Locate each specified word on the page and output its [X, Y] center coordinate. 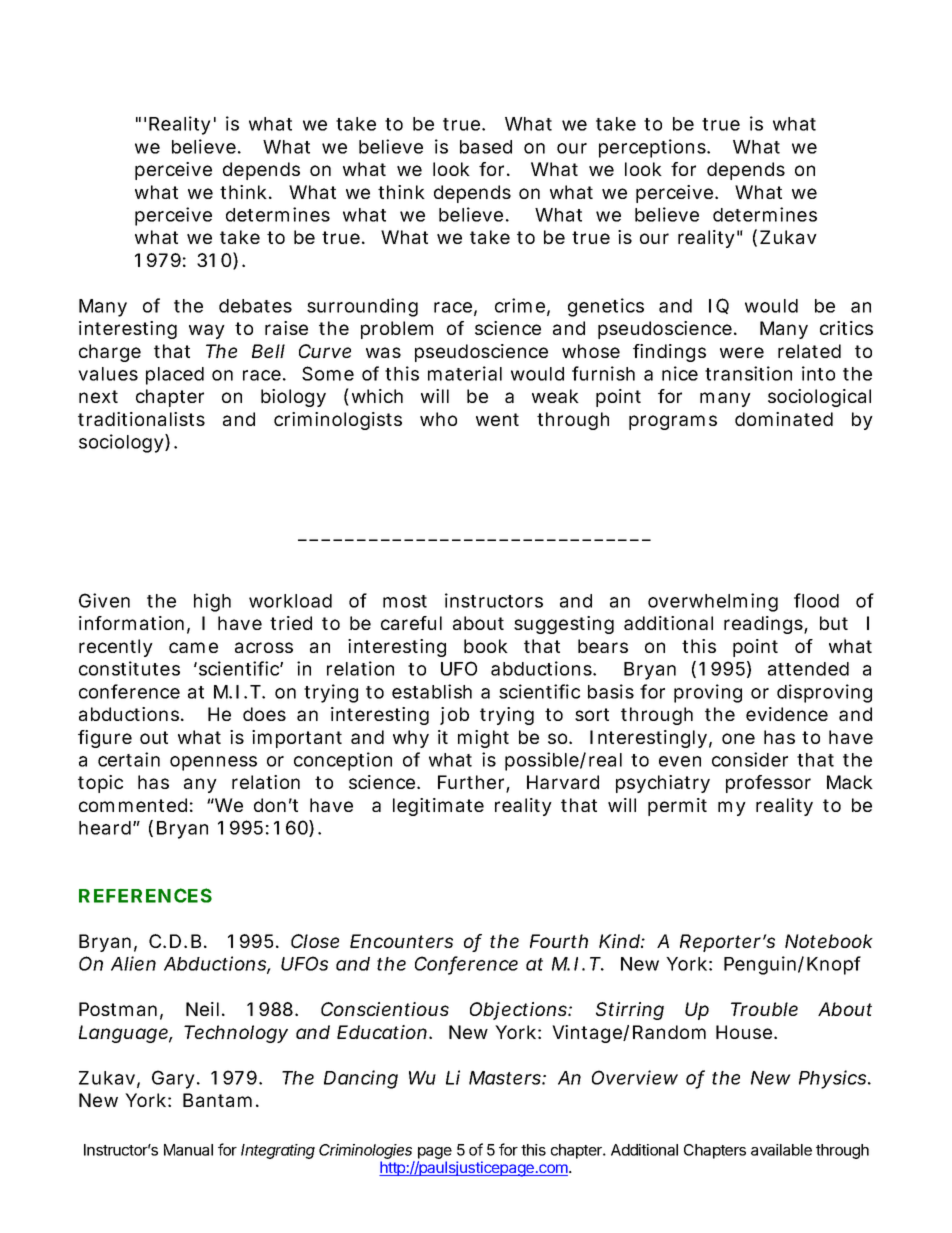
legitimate [438, 807]
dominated [784, 419]
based [486, 147]
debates [255, 306]
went [497, 419]
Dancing [361, 1079]
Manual [188, 1150]
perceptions [653, 148]
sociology [122, 443]
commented [133, 805]
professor [768, 784]
